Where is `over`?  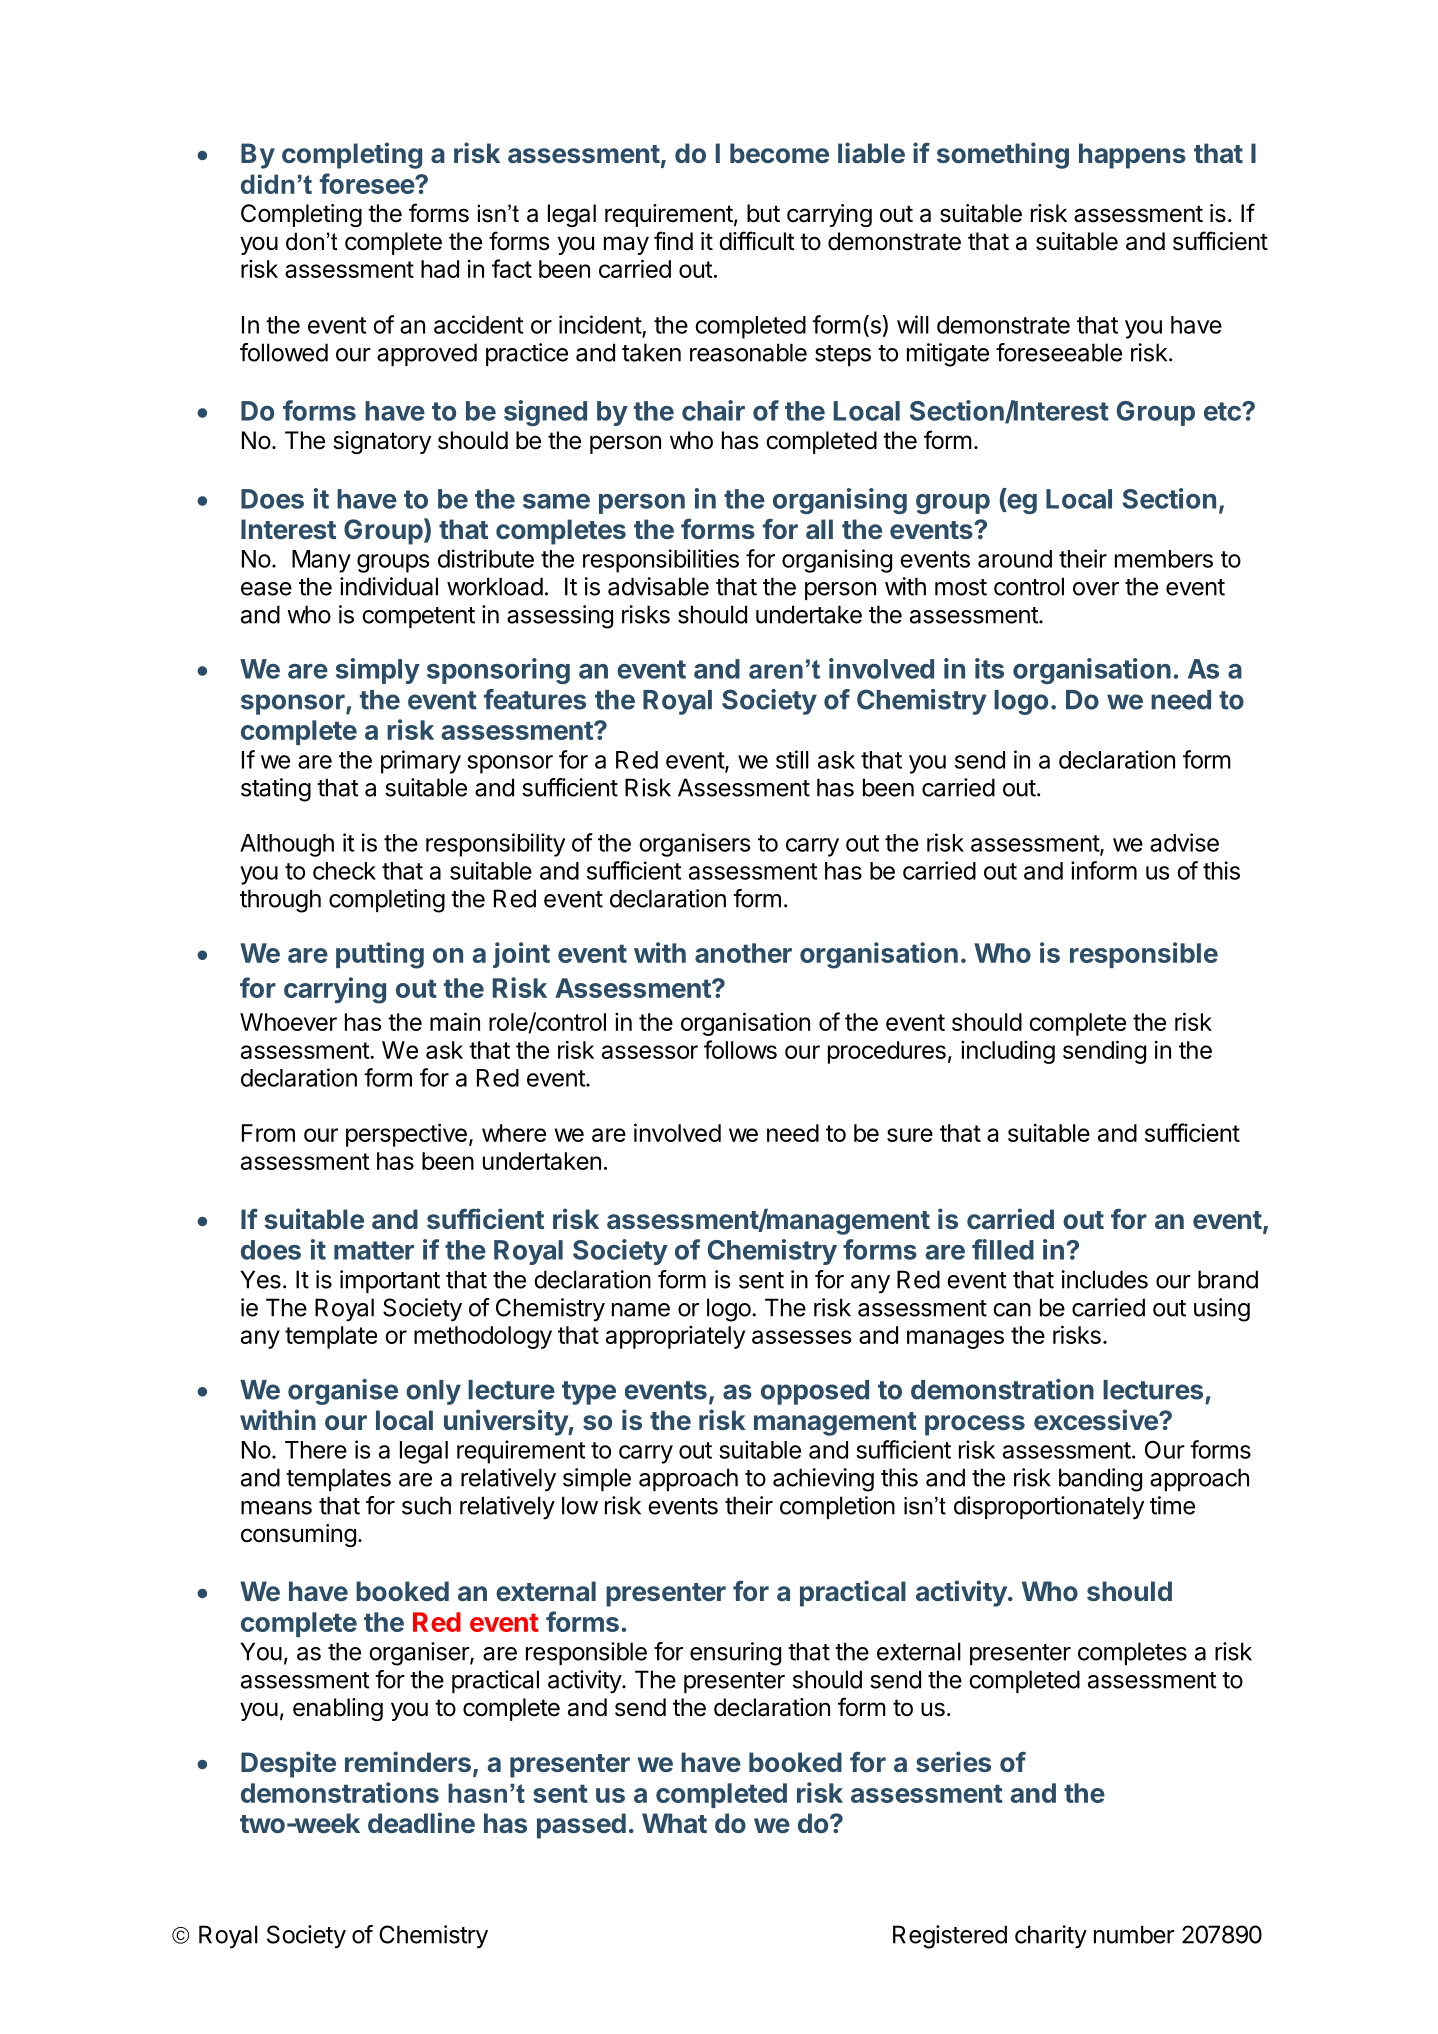
over is located at coordinates (1096, 589).
